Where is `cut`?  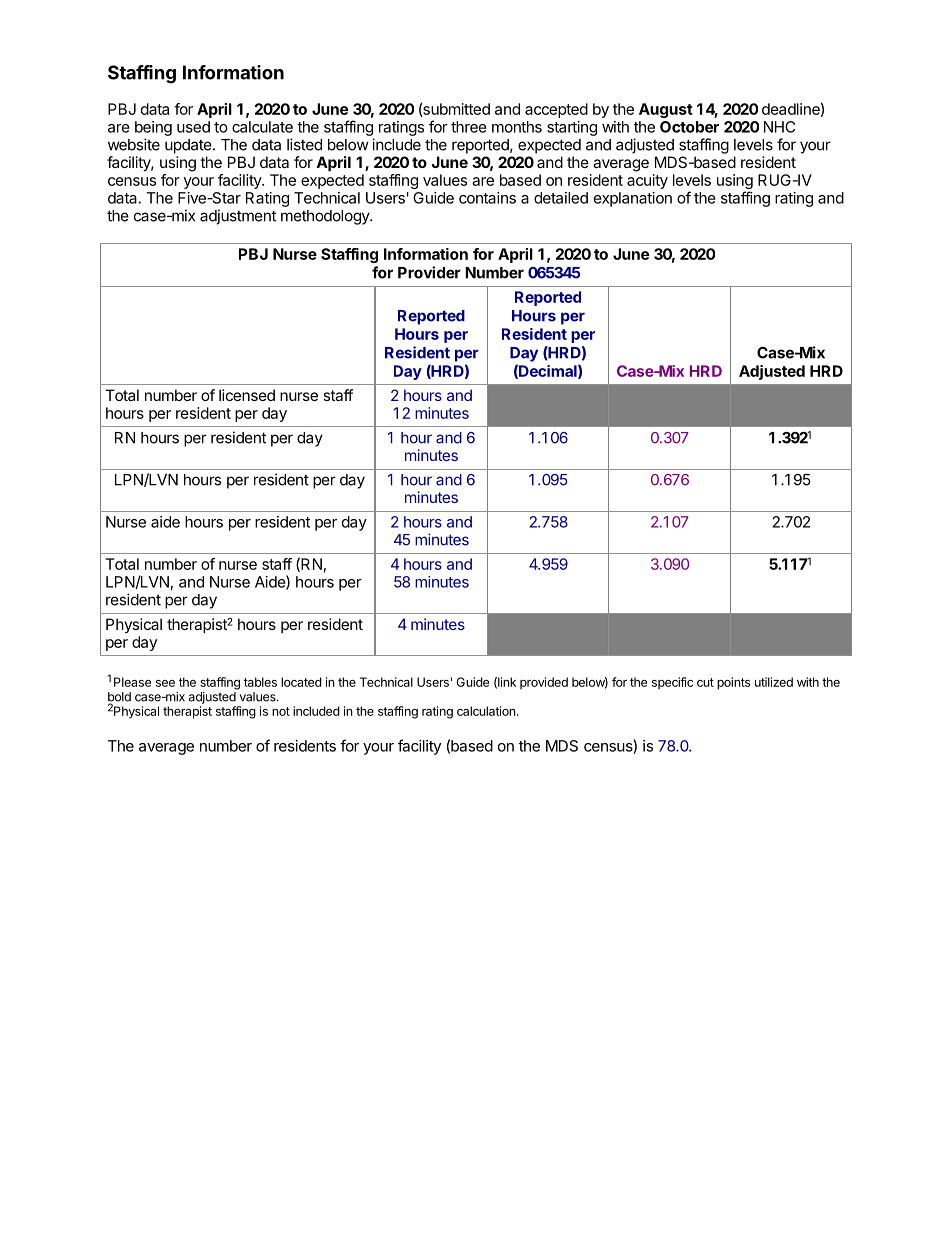 cut is located at coordinates (705, 682).
